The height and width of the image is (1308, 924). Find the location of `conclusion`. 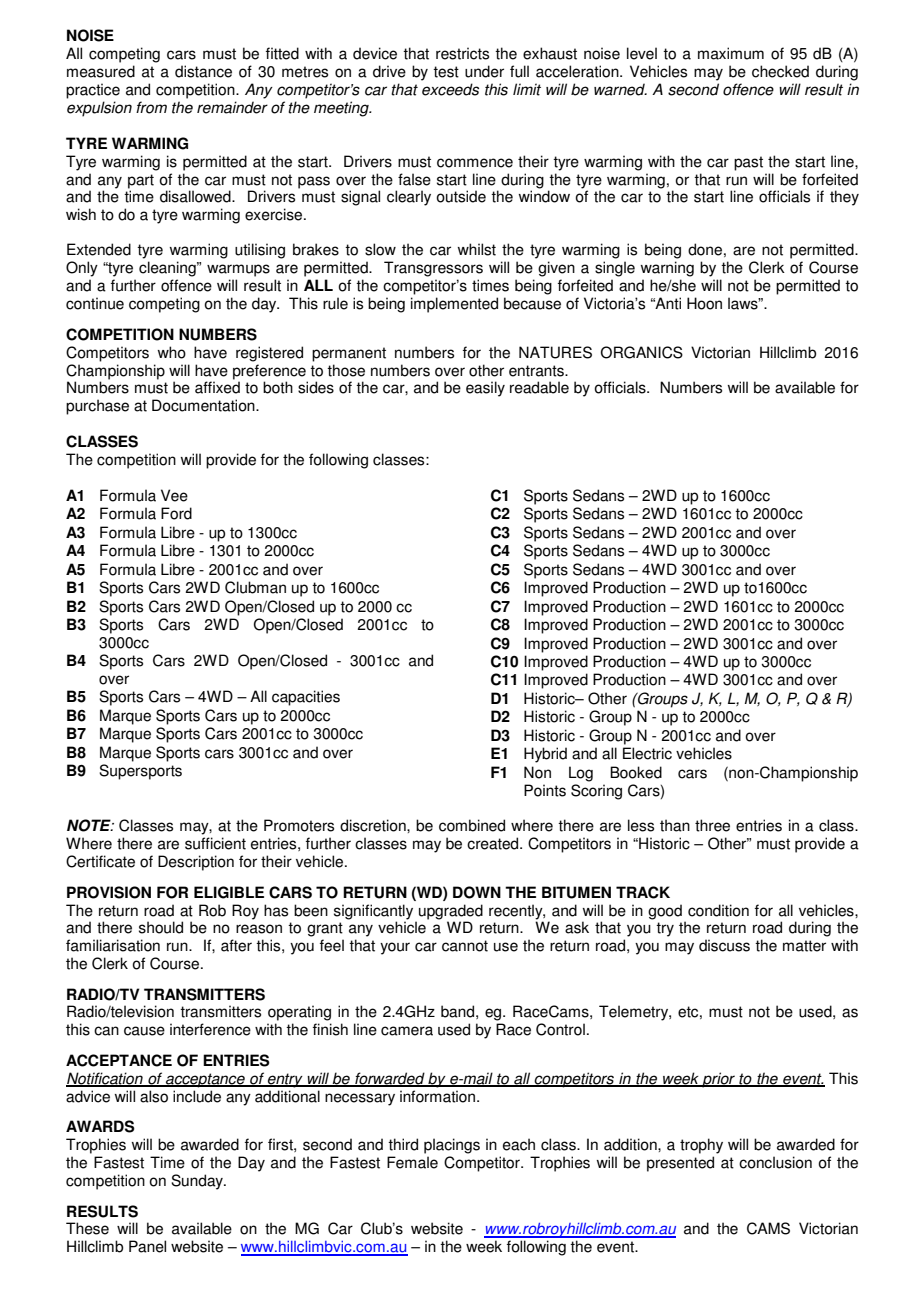

conclusion is located at coordinates (775, 1162).
